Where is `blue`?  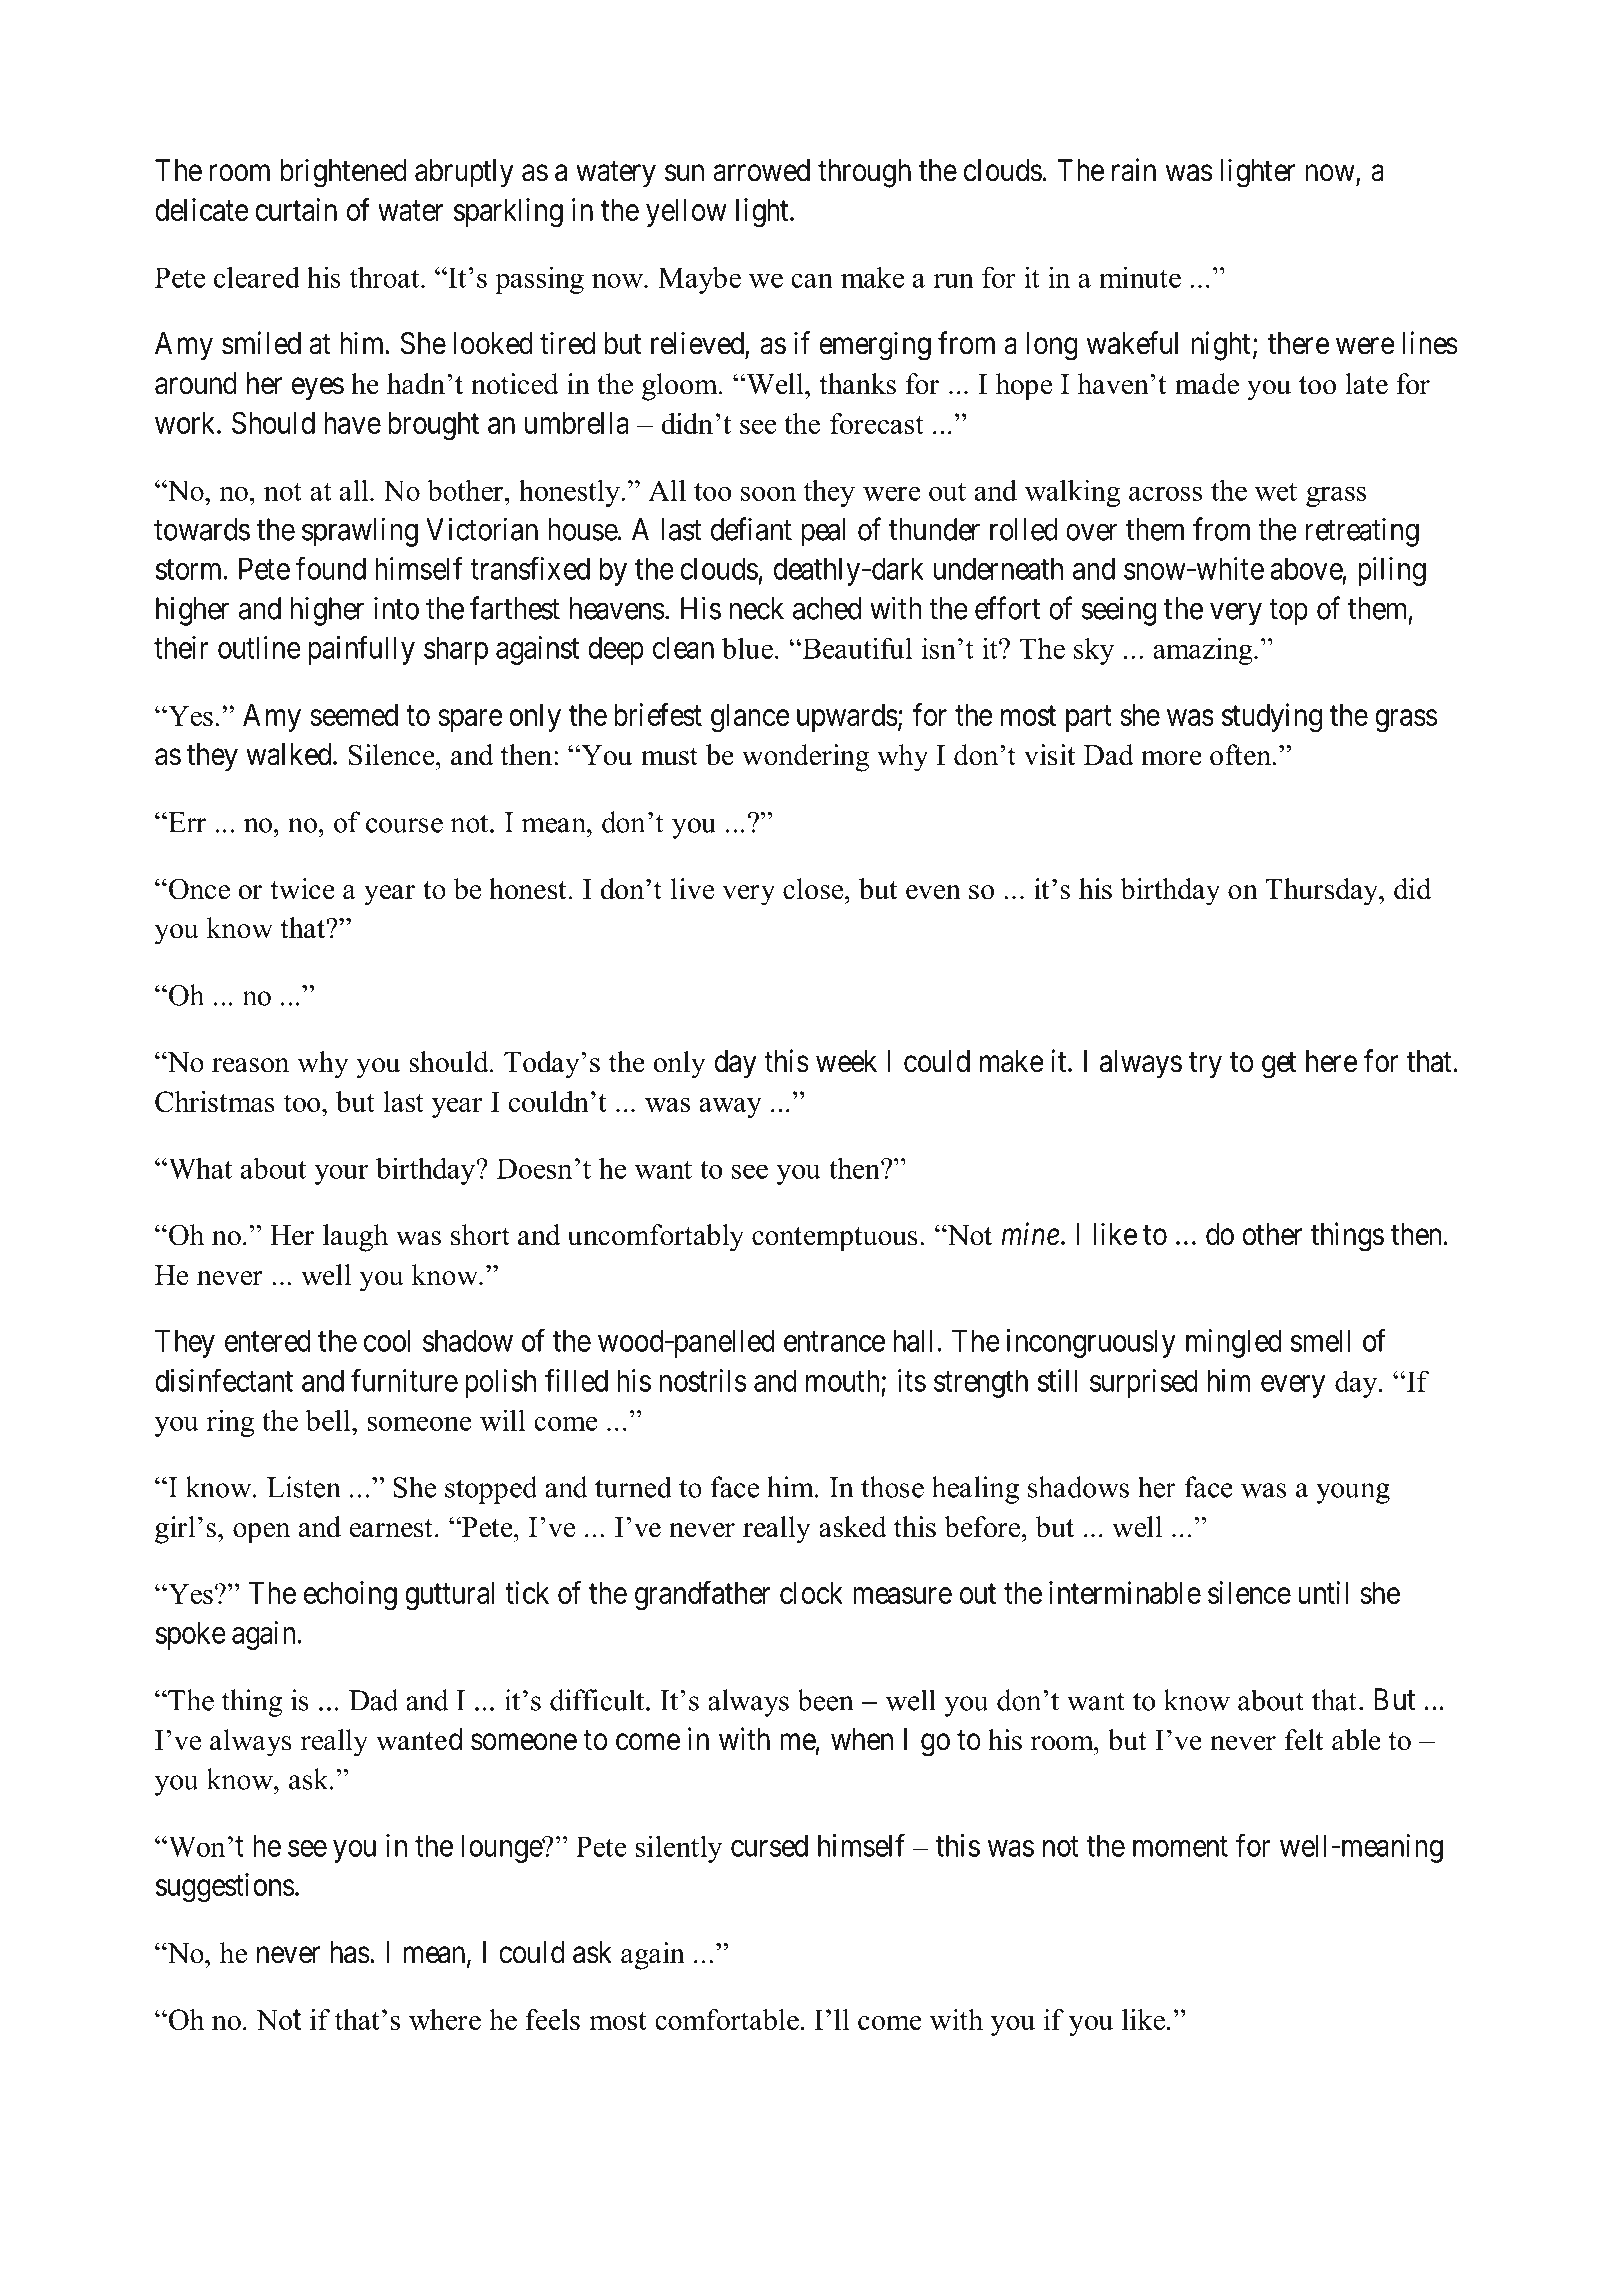 blue is located at coordinates (749, 648).
